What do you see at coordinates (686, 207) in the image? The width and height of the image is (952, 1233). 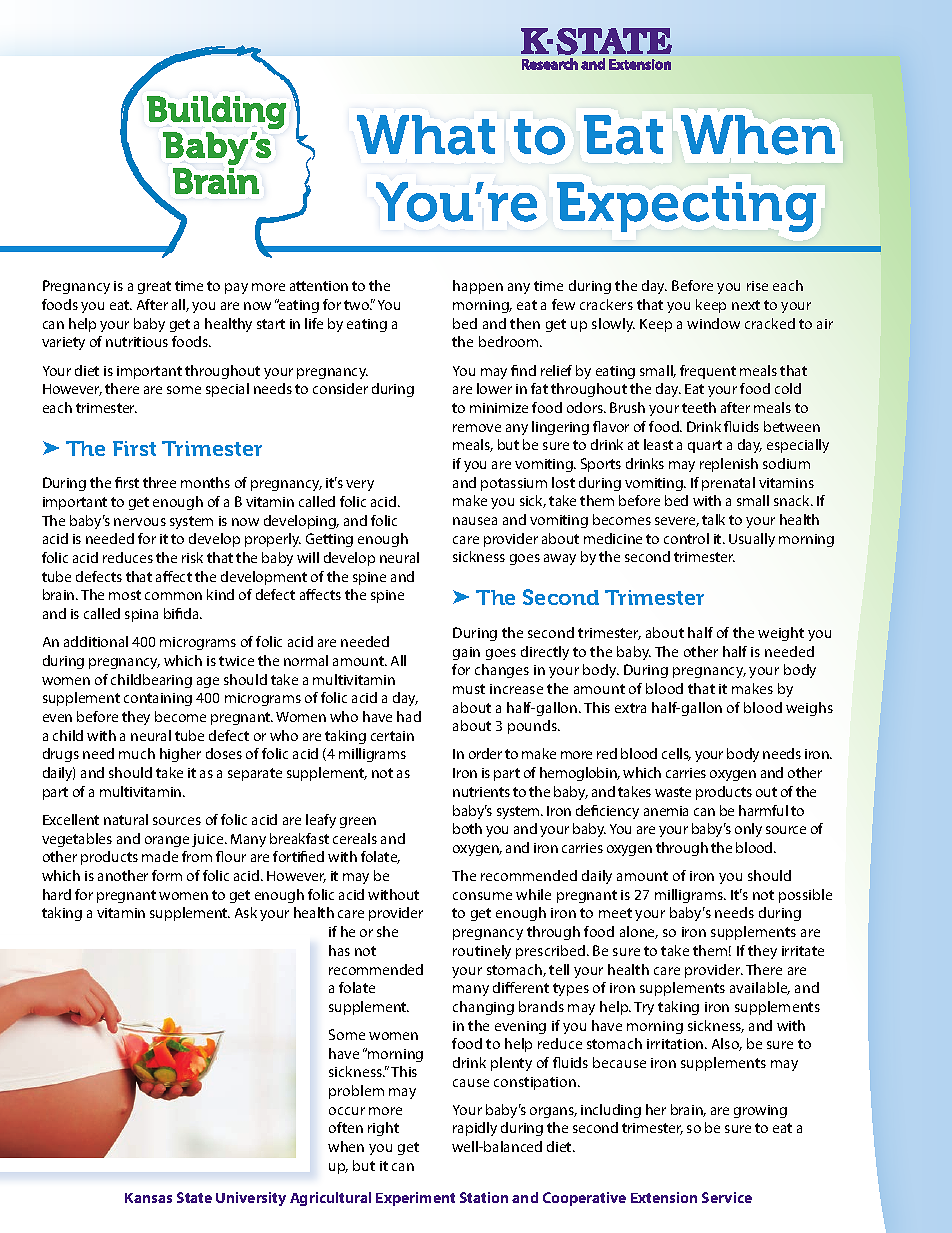 I see `Expecting` at bounding box center [686, 207].
